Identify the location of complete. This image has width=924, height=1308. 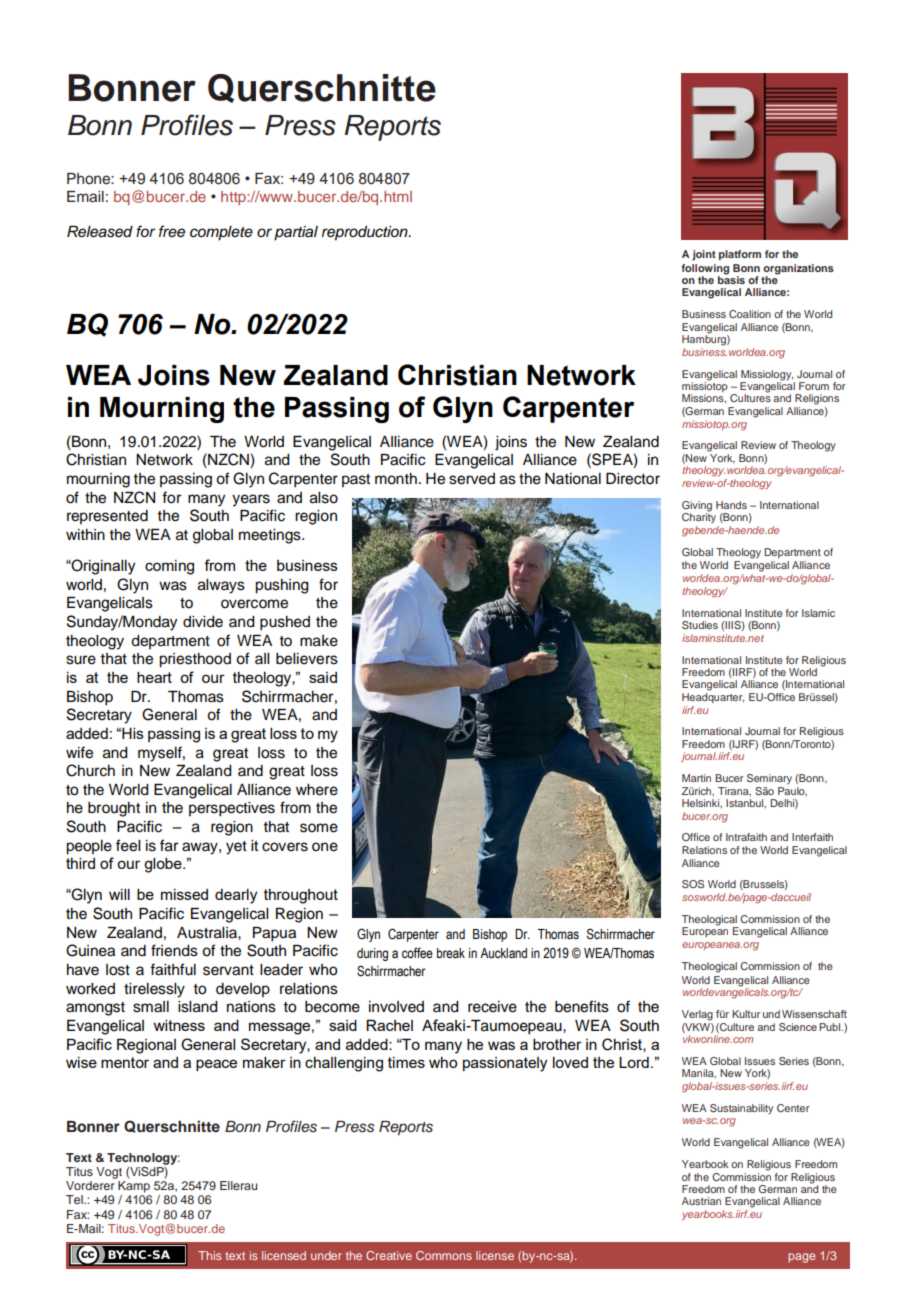
(221, 233).
